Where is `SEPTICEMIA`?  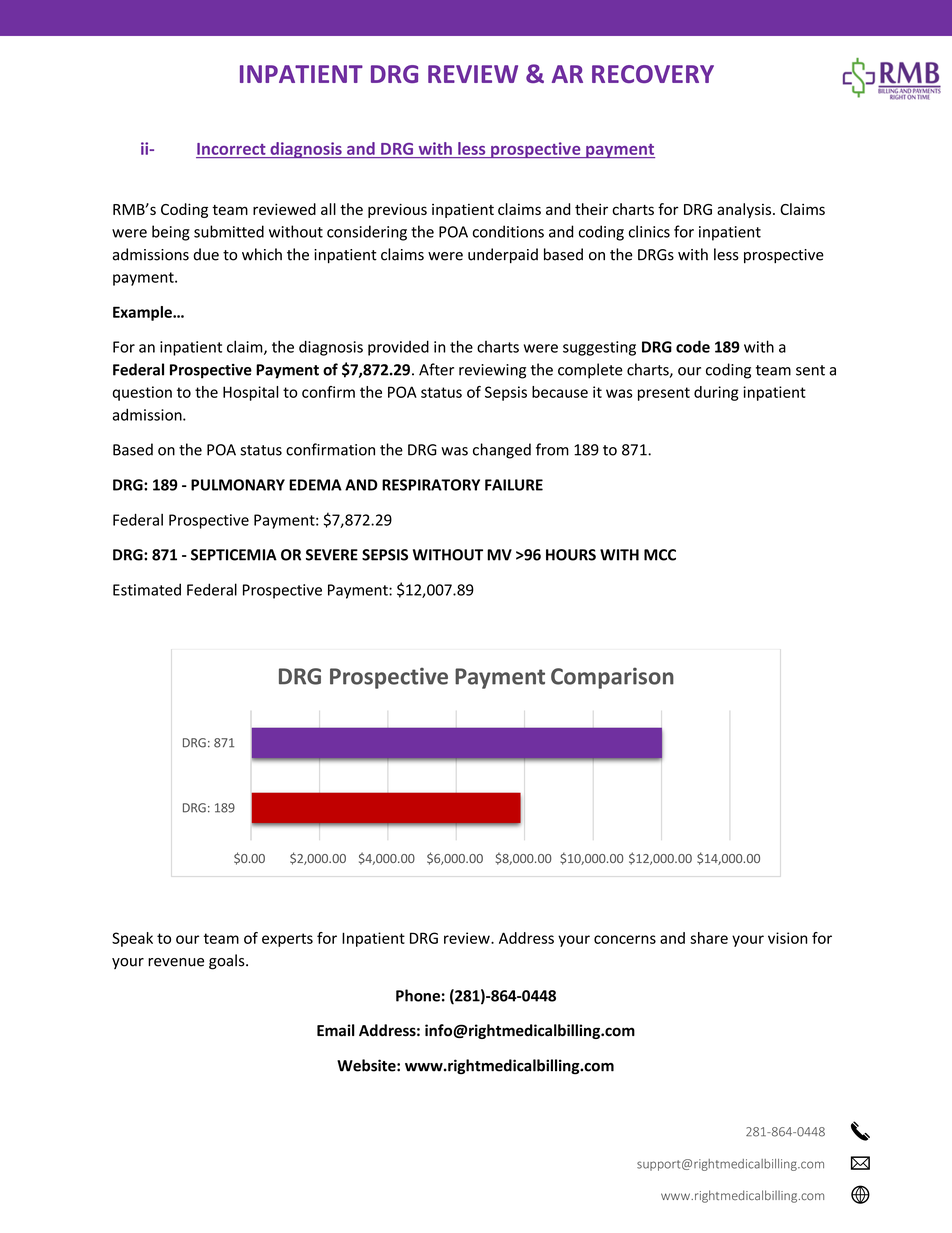 SEPTICEMIA is located at coordinates (234, 555).
